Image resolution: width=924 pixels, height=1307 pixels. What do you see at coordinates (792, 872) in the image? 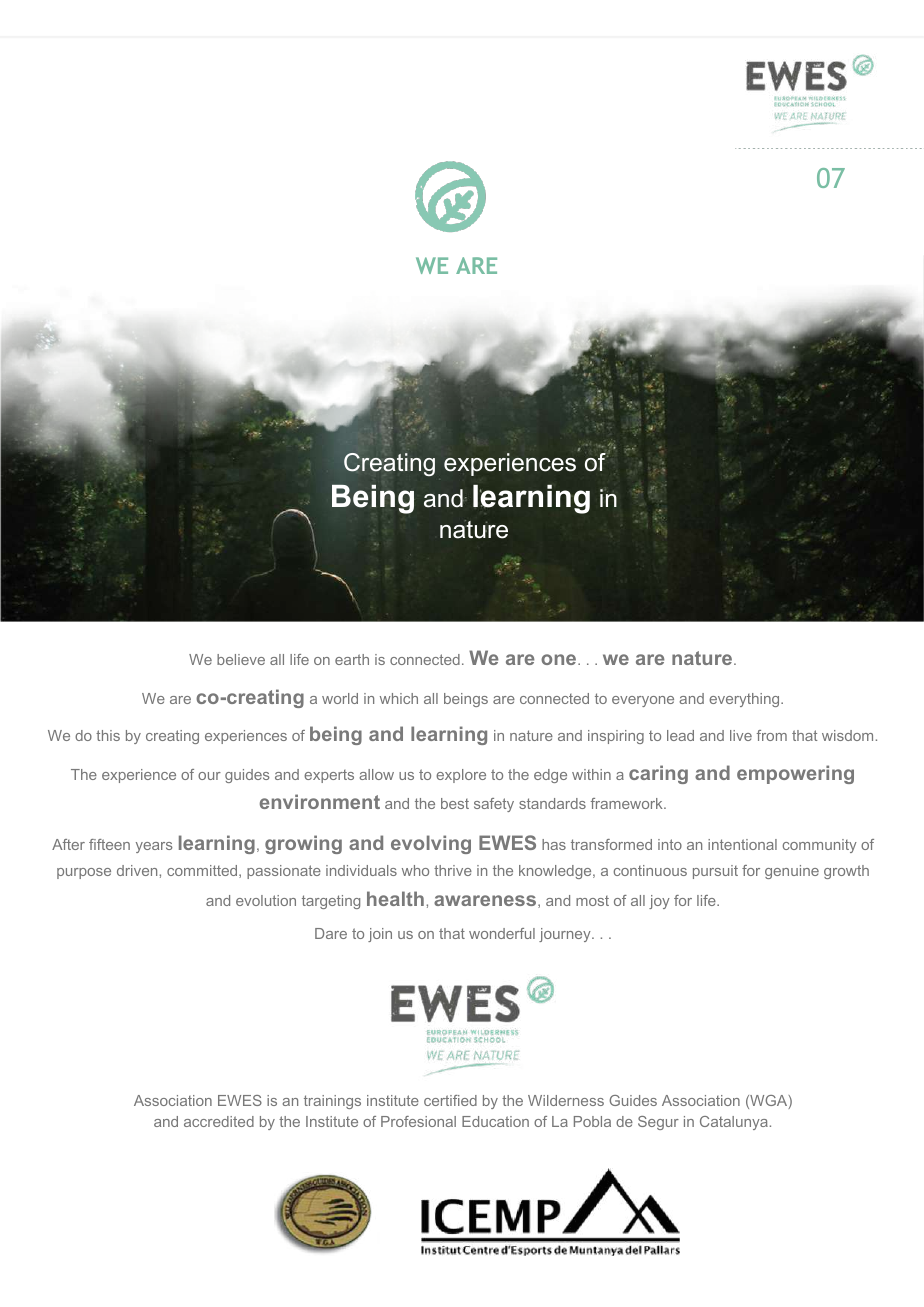
I see `genuine` at bounding box center [792, 872].
